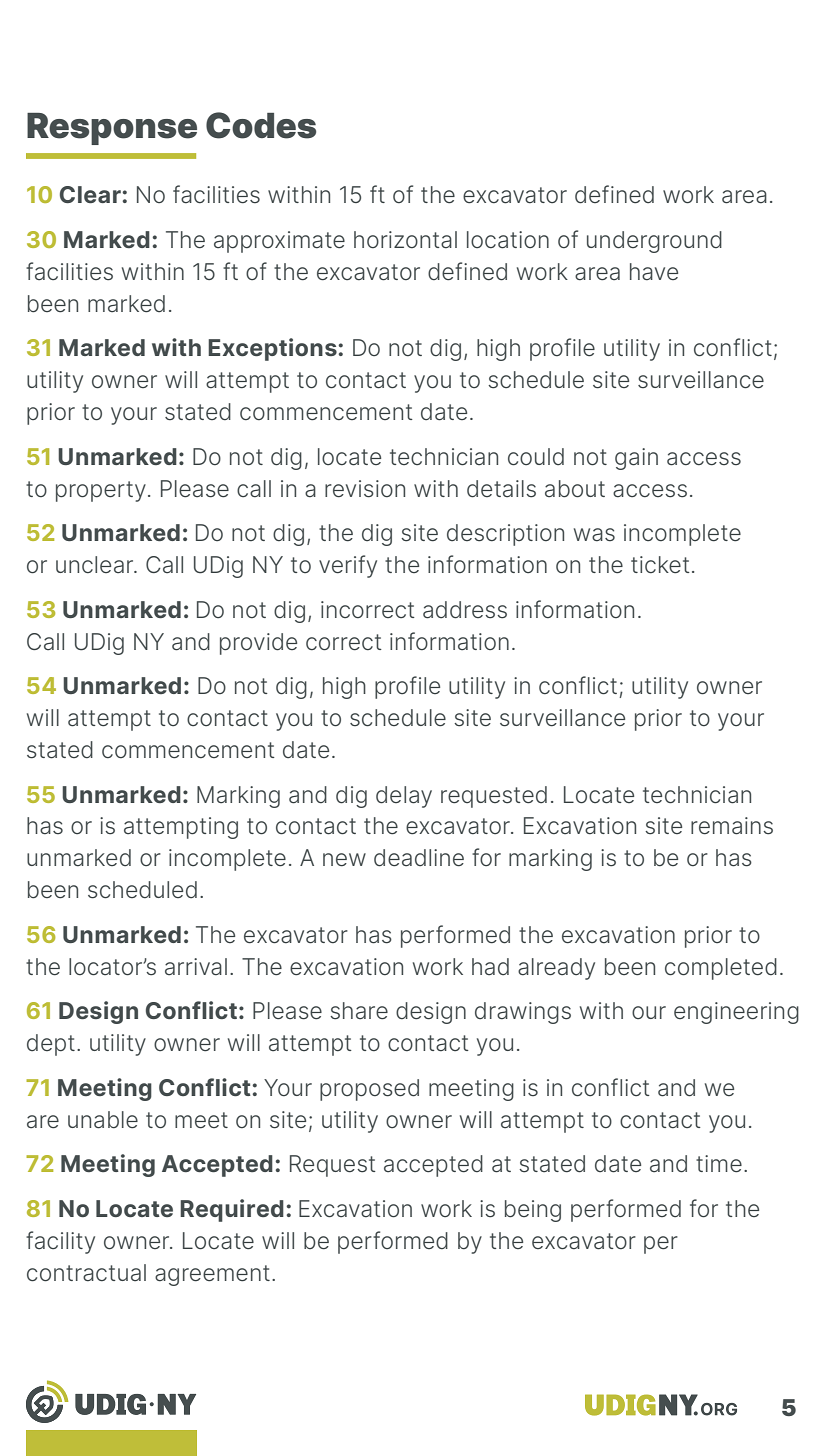  What do you see at coordinates (636, 459) in the document?
I see `gain` at bounding box center [636, 459].
